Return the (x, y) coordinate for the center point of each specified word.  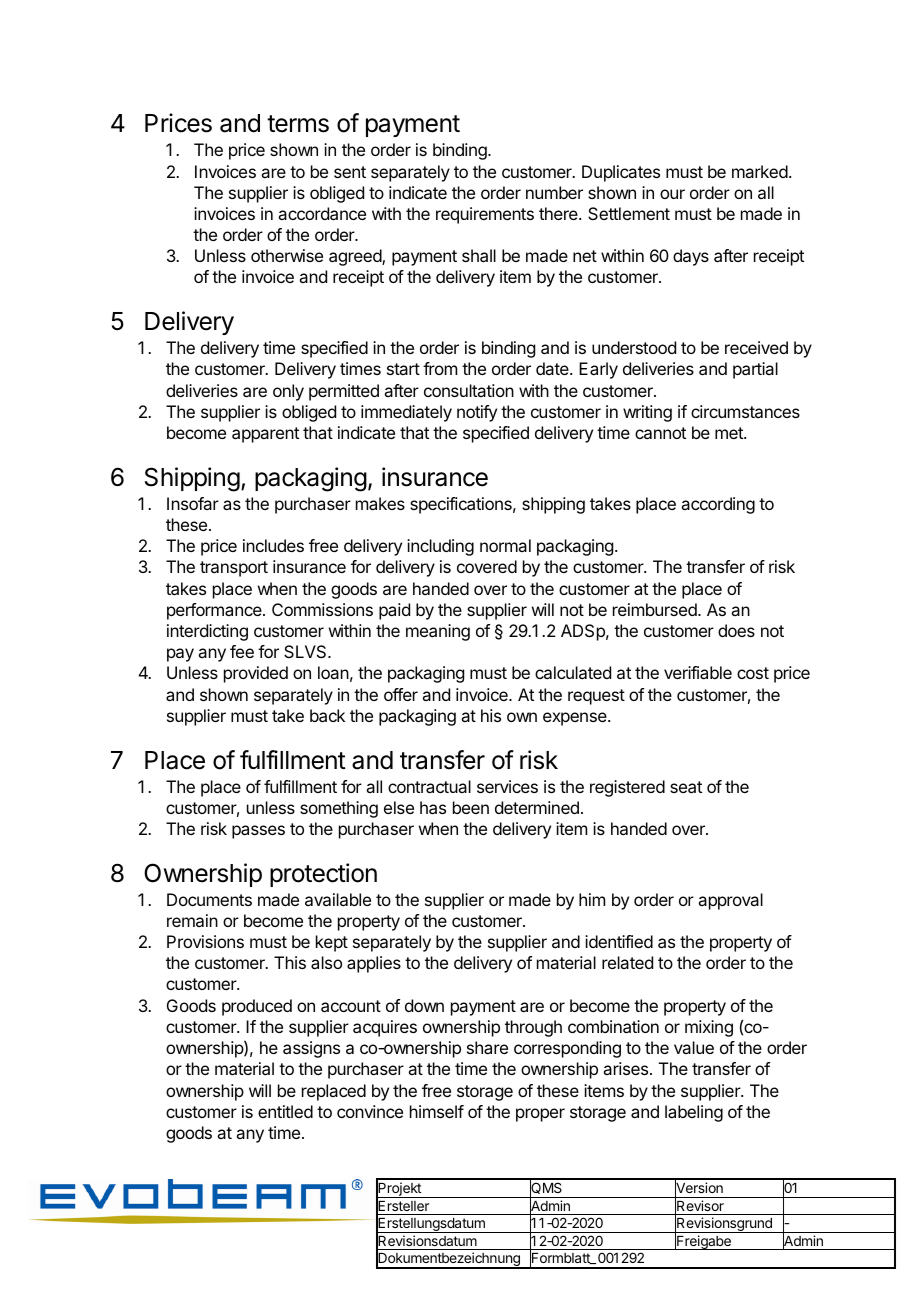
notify (477, 413)
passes (258, 832)
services (507, 786)
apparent (265, 435)
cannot (660, 433)
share (487, 1047)
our (672, 194)
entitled (285, 1111)
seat (686, 787)
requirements (485, 215)
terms (298, 124)
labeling (694, 1113)
